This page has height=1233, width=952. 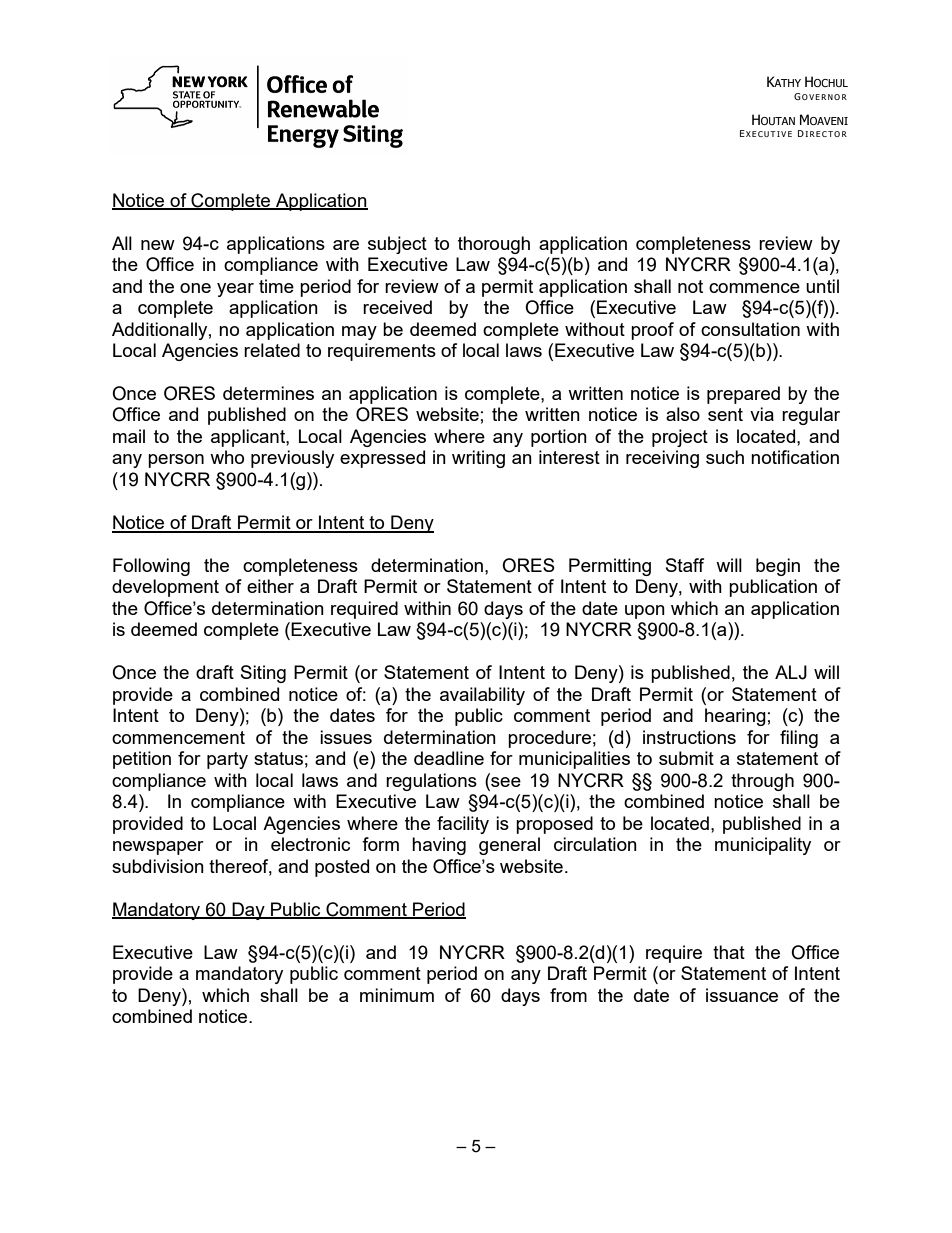 I want to click on availability, so click(x=482, y=696).
